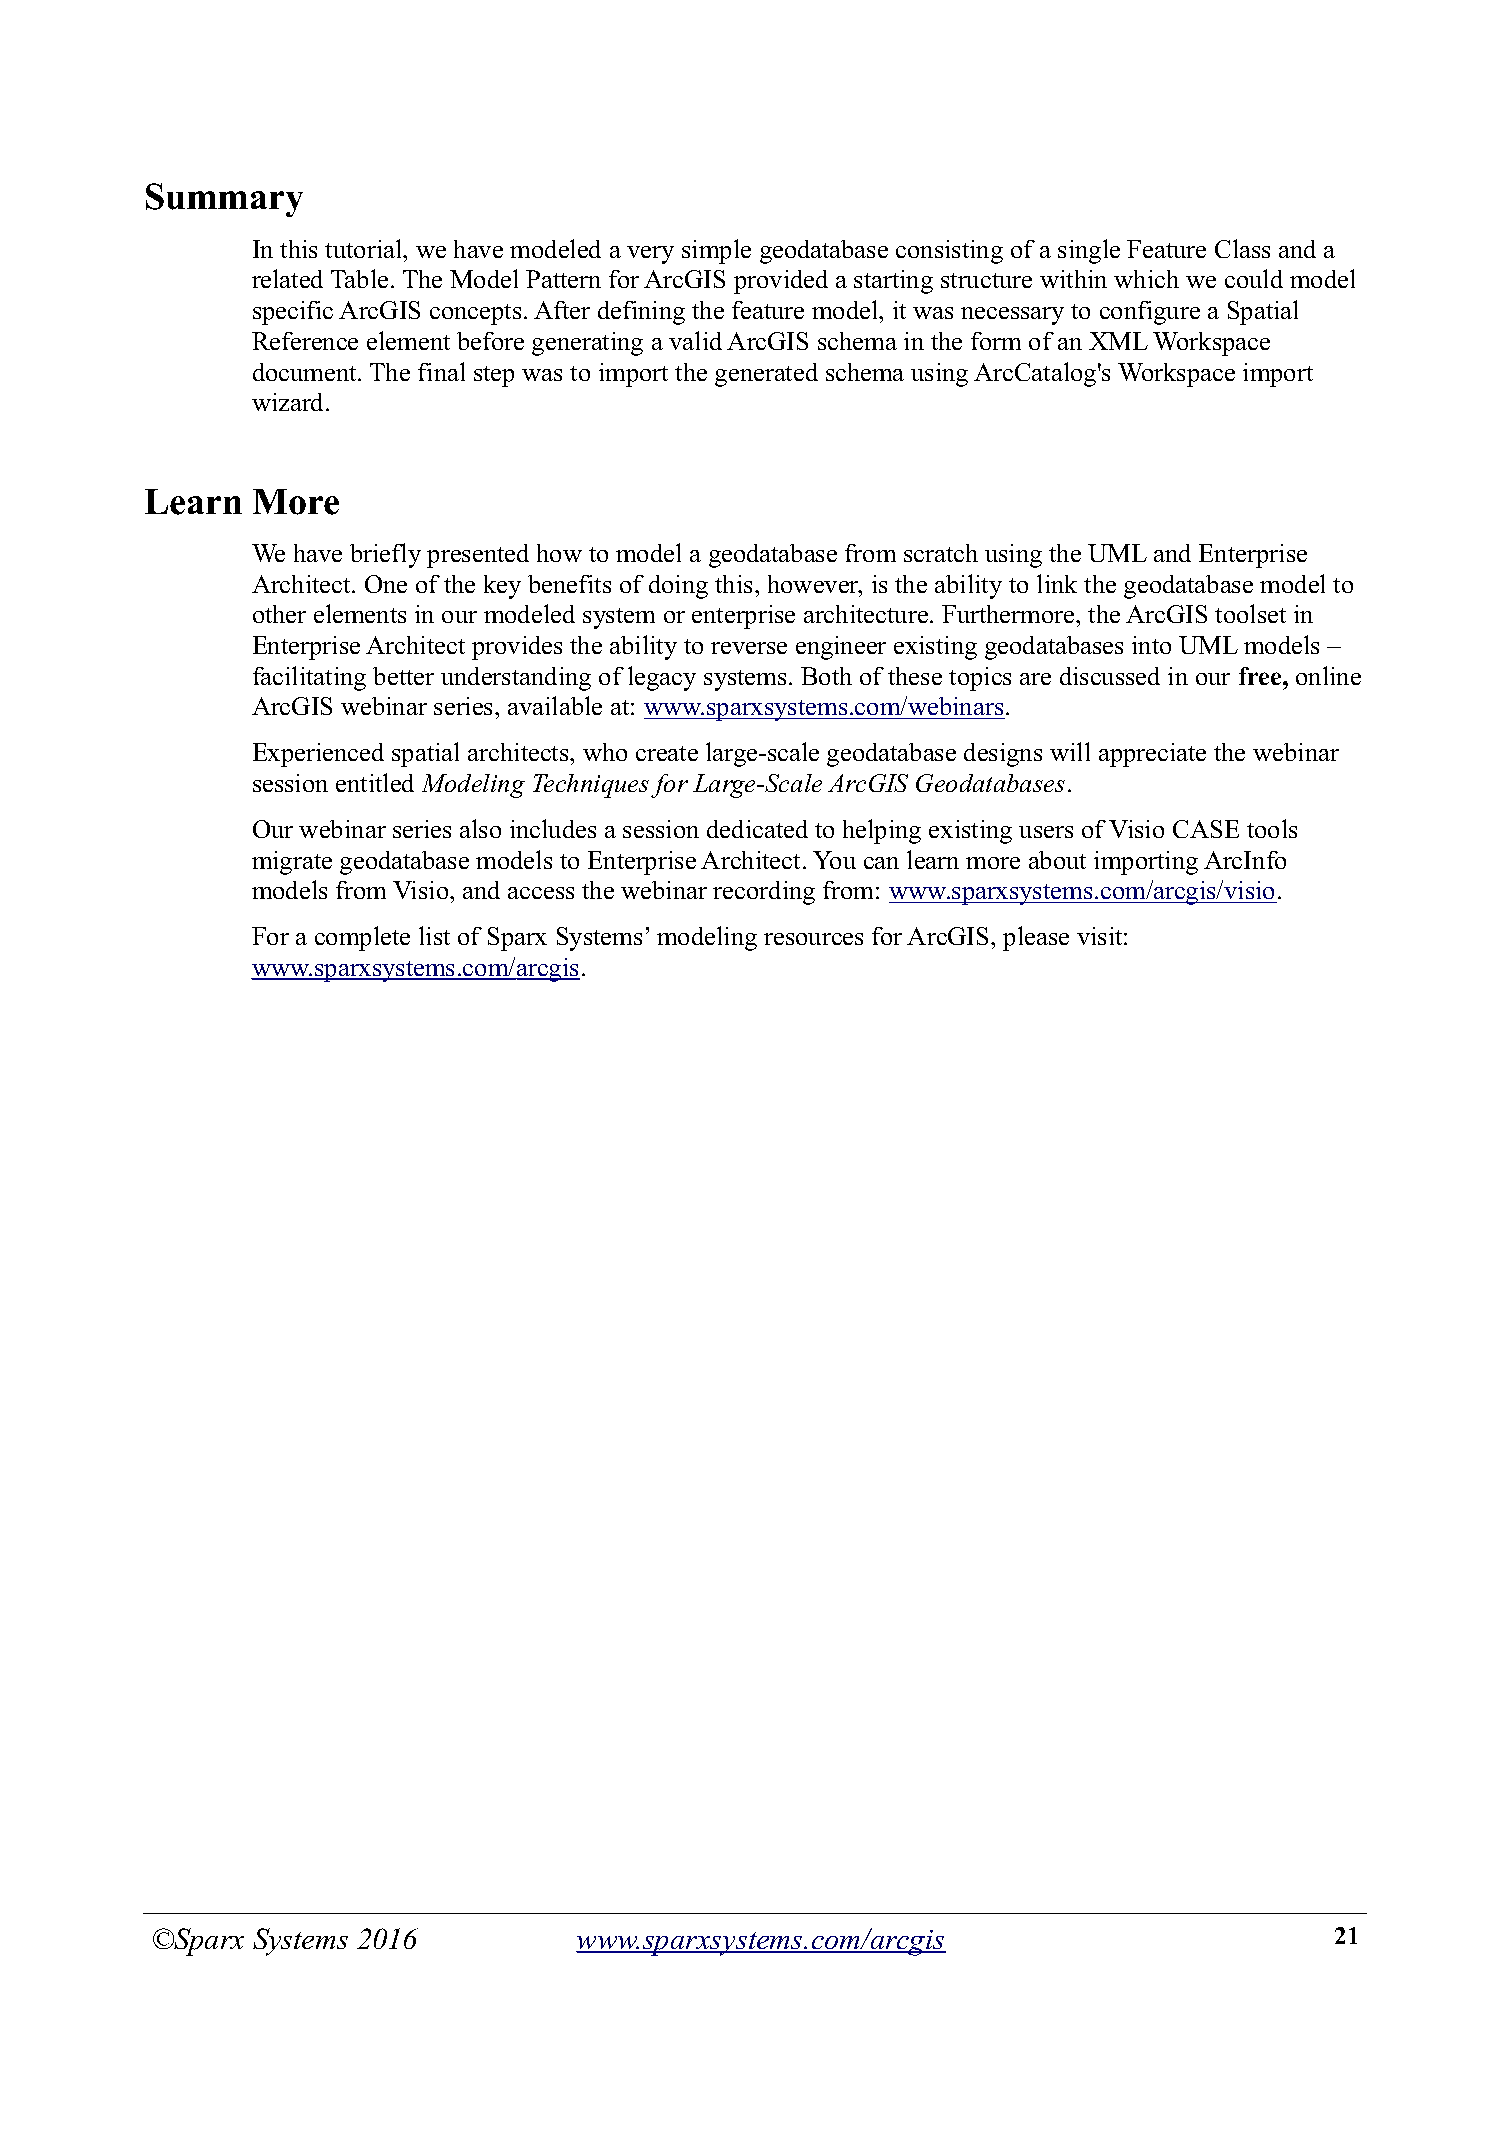  Describe the element at coordinates (362, 938) in the document. I see `complete` at that location.
